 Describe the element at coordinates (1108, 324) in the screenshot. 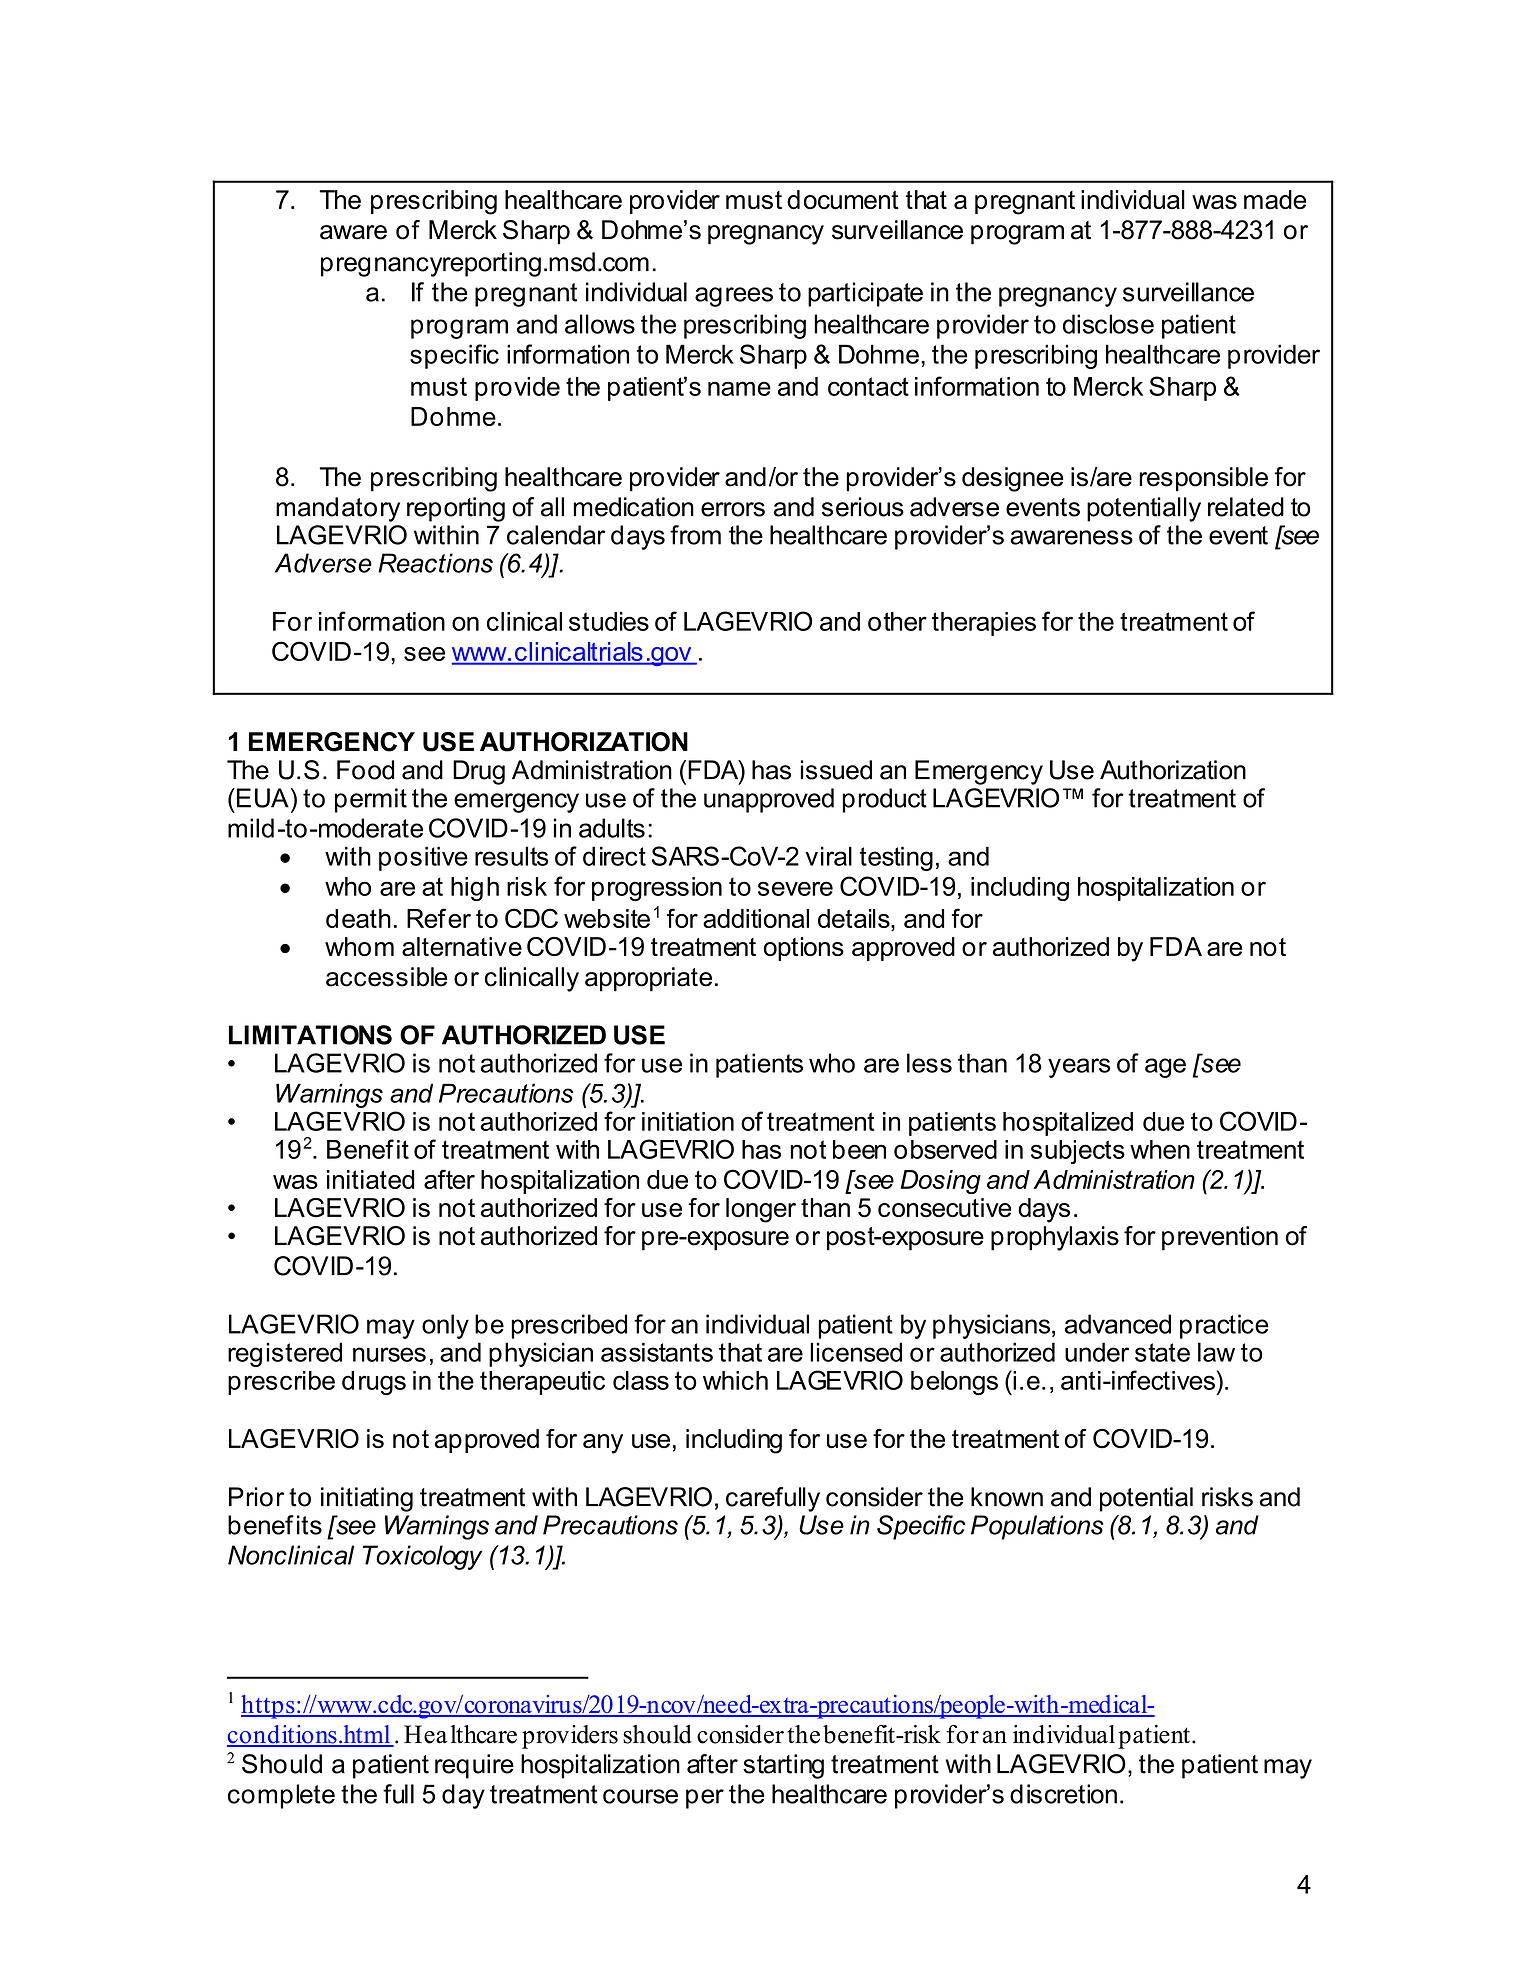

I see `disclose` at that location.
